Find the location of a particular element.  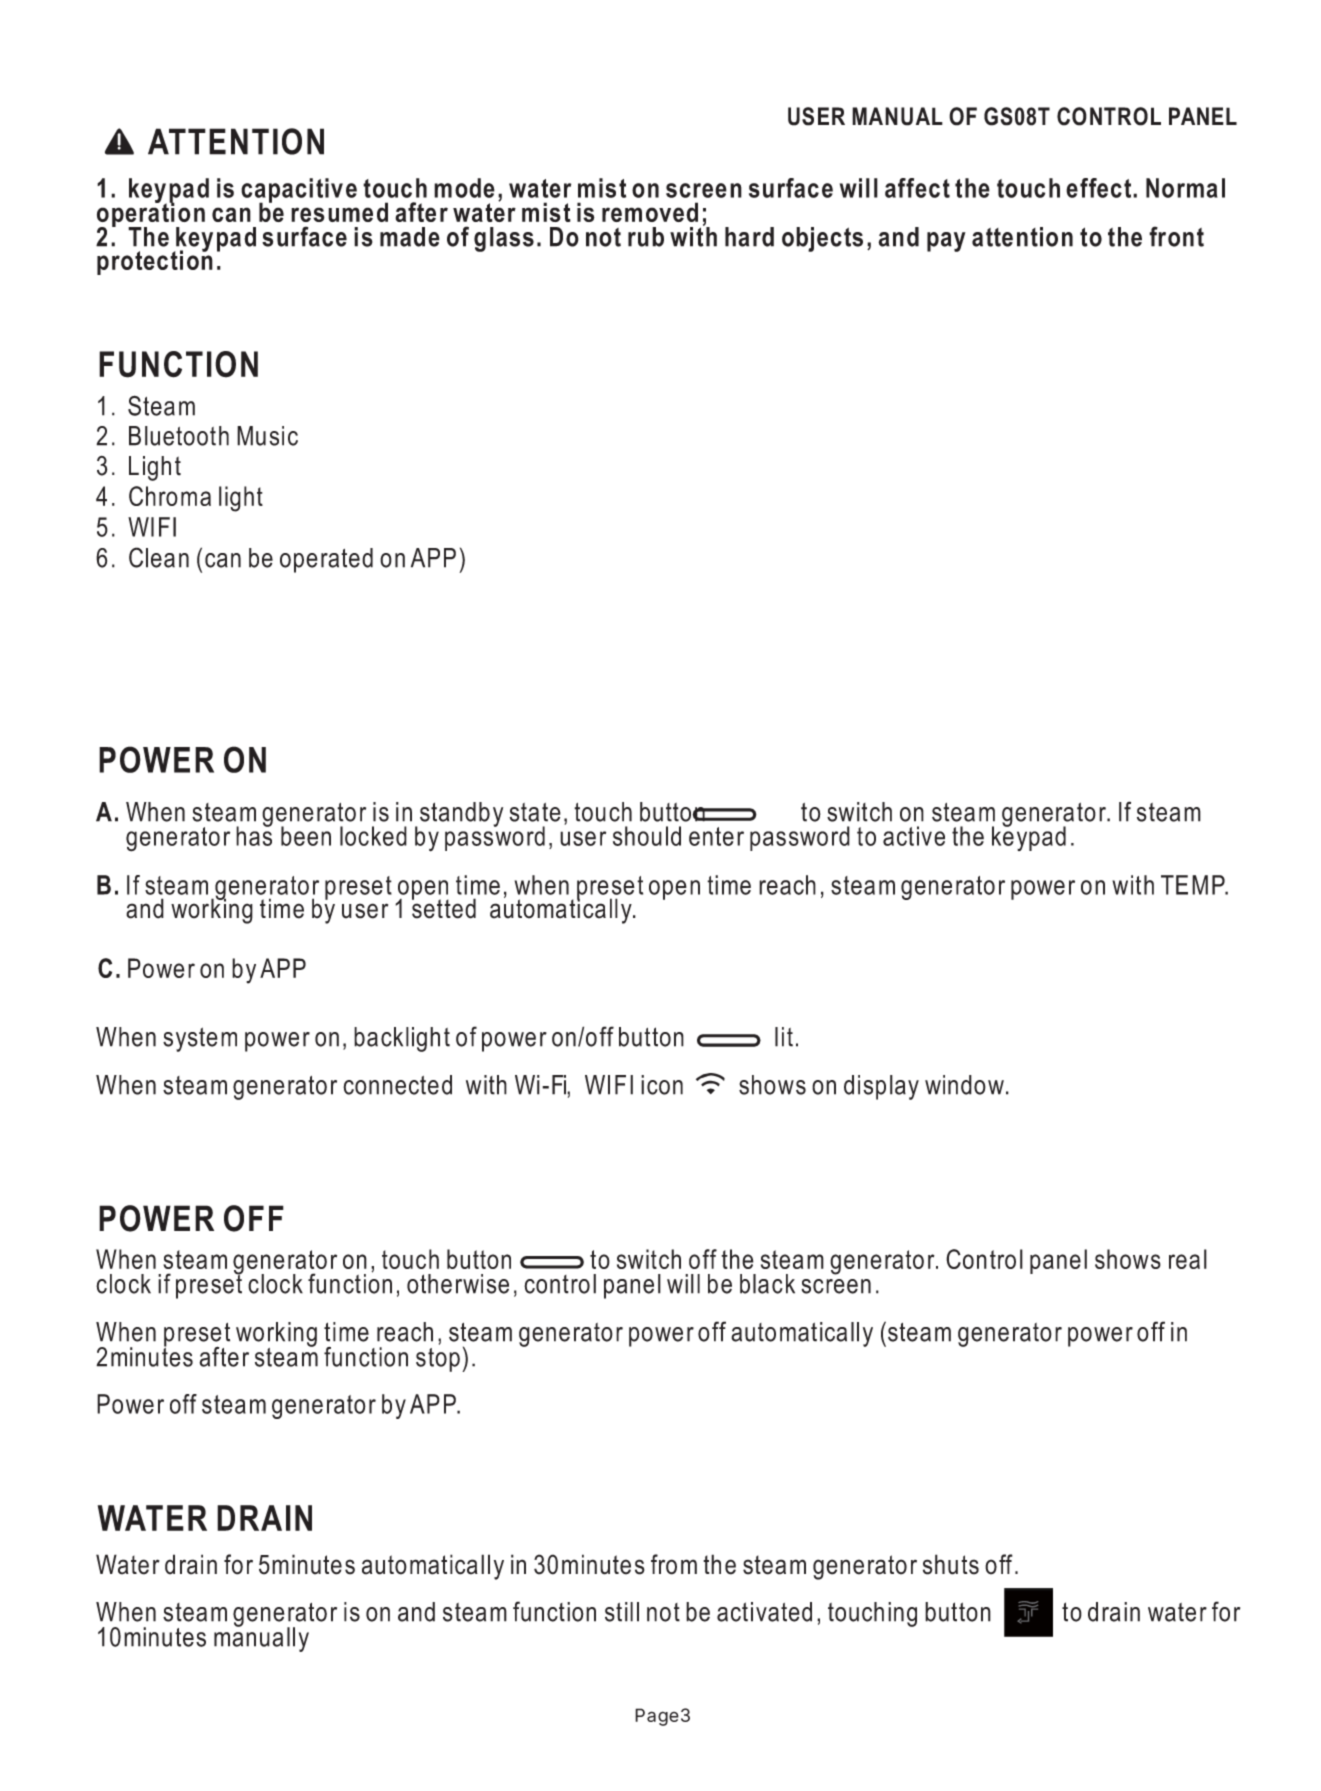

effect is located at coordinates (1100, 188).
